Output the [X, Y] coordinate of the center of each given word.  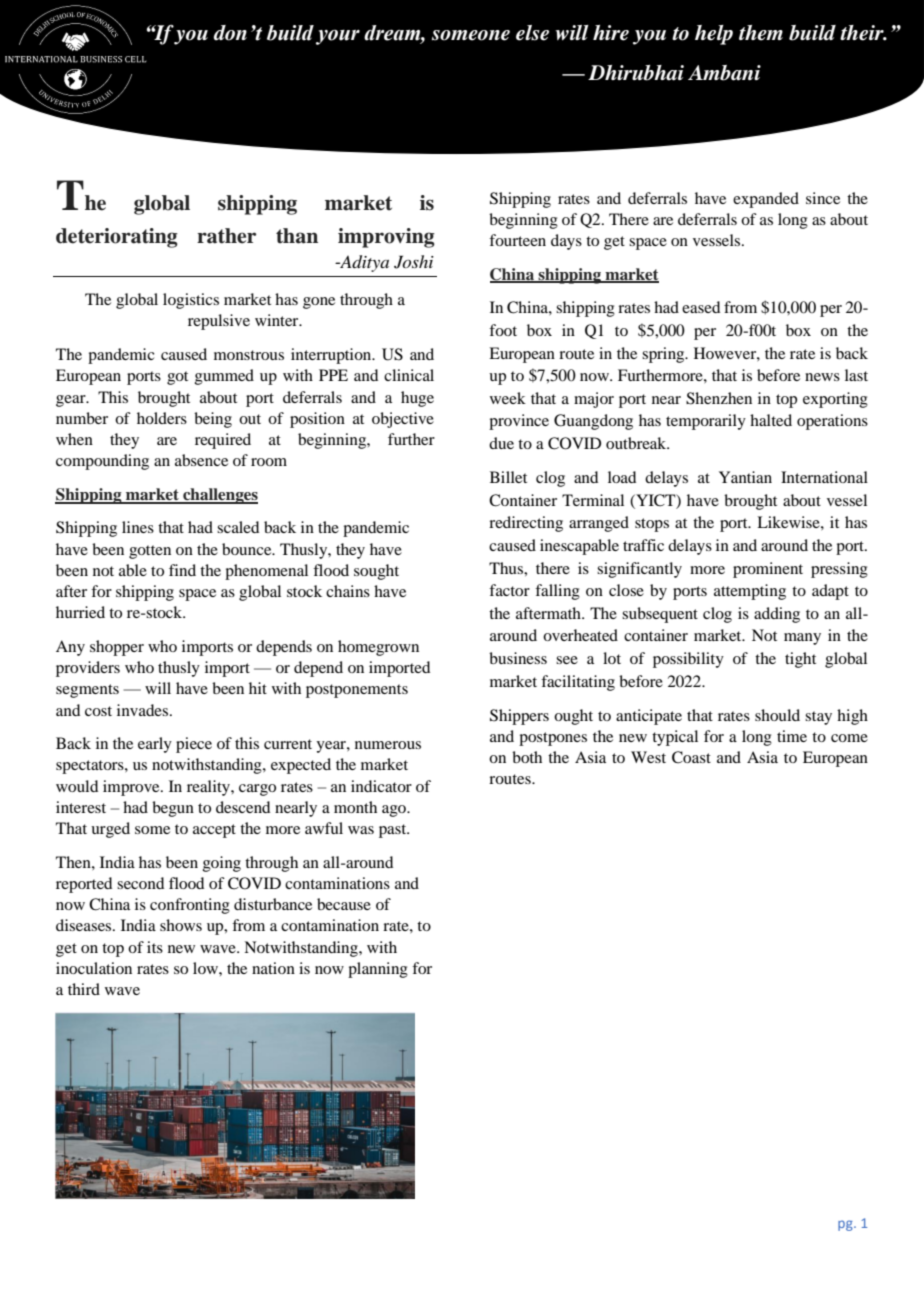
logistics [191, 301]
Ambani [724, 73]
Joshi [414, 262]
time [792, 736]
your [338, 37]
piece [194, 745]
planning [378, 970]
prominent [768, 570]
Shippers [519, 717]
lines [138, 527]
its [155, 947]
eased [701, 307]
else [532, 33]
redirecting [526, 524]
